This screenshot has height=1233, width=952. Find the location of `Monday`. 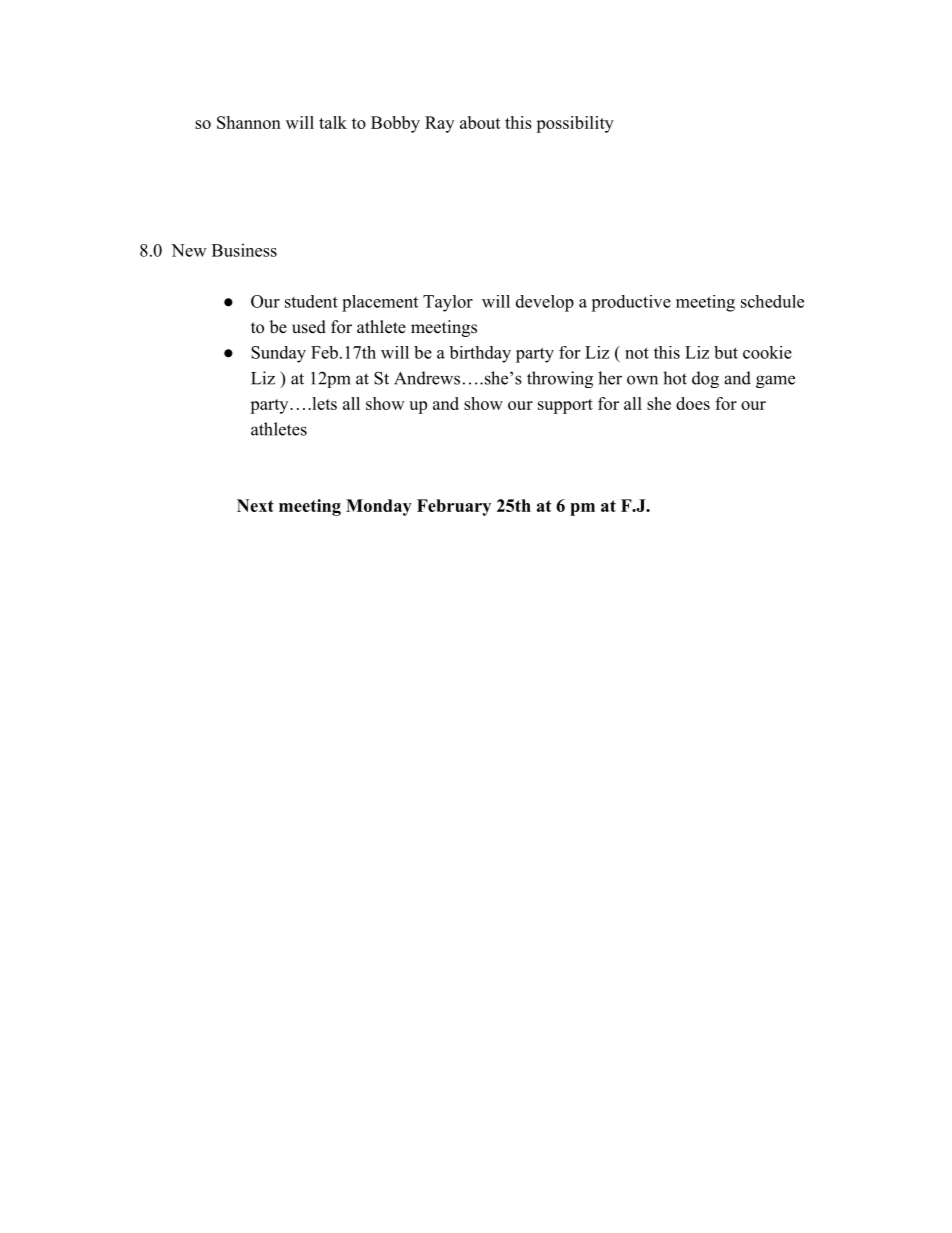

Monday is located at coordinates (379, 507).
